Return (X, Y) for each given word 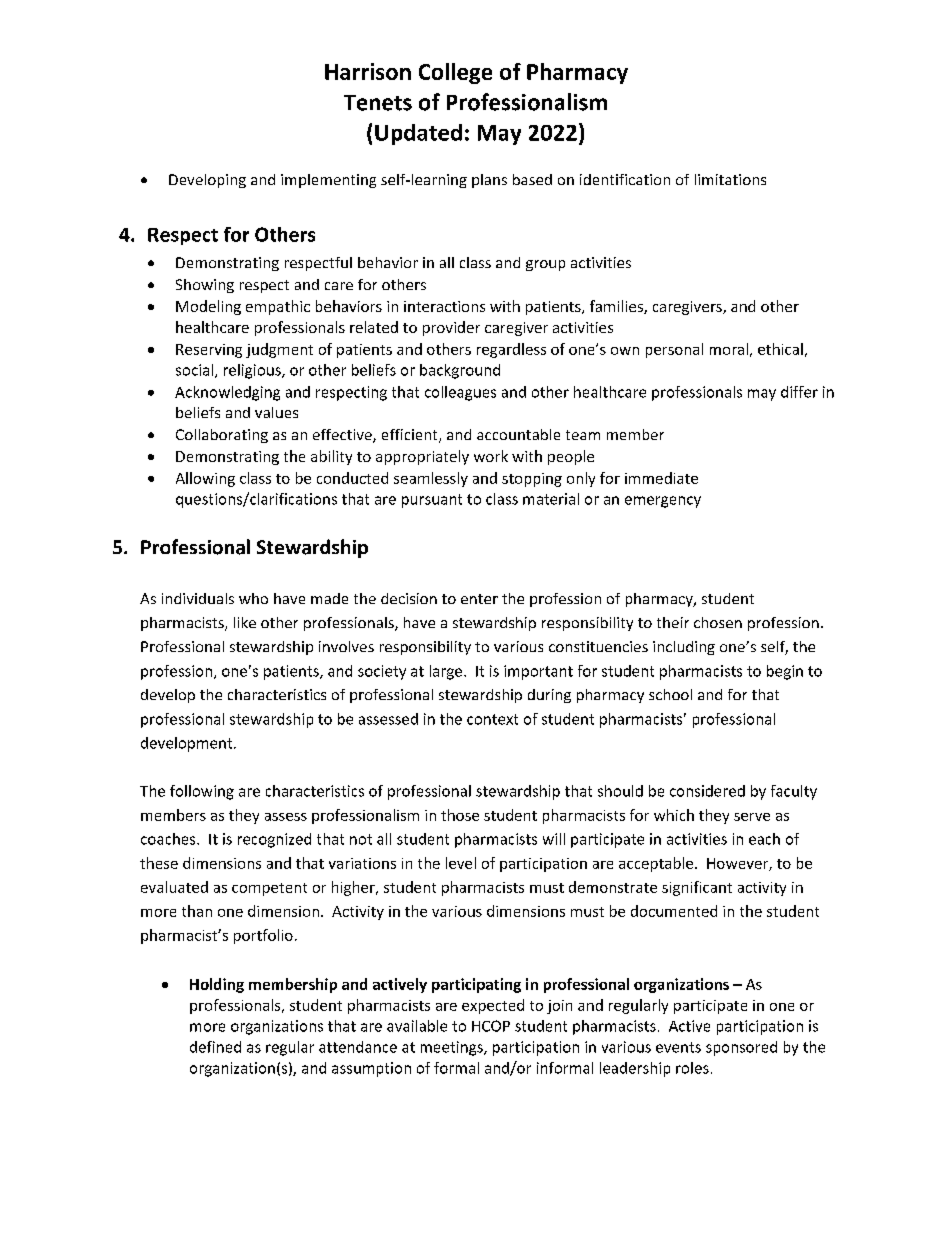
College (455, 73)
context (492, 719)
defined (215, 1047)
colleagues (460, 393)
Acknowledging (227, 393)
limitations (730, 179)
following (202, 792)
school (670, 694)
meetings (453, 1048)
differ (799, 392)
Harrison (368, 71)
